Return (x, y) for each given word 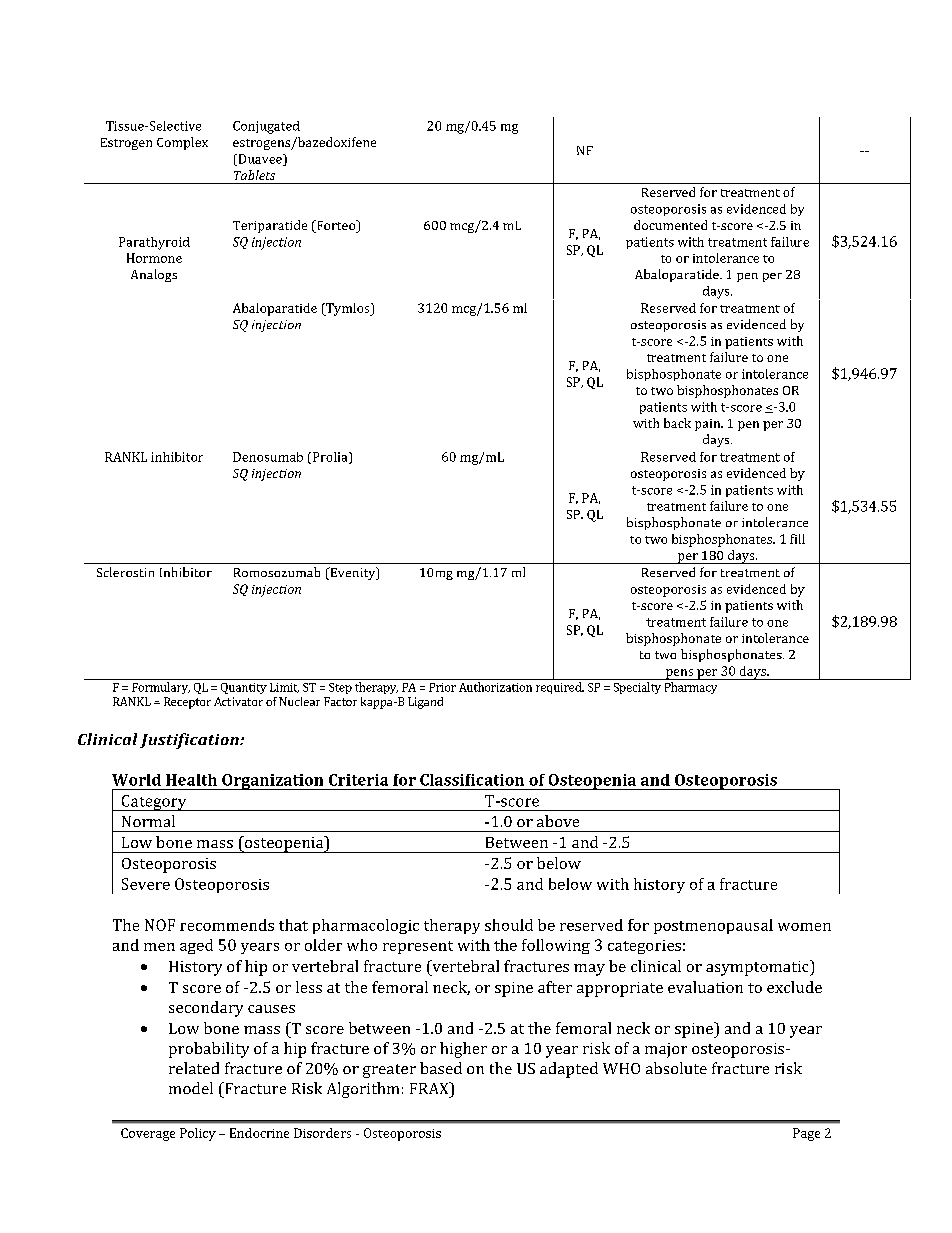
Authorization (495, 687)
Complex (182, 143)
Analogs (154, 275)
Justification (190, 741)
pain (709, 425)
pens (679, 674)
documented (670, 225)
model (191, 1088)
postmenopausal (713, 926)
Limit (284, 688)
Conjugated (266, 127)
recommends (227, 925)
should (509, 925)
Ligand (425, 703)
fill (797, 539)
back (677, 423)
